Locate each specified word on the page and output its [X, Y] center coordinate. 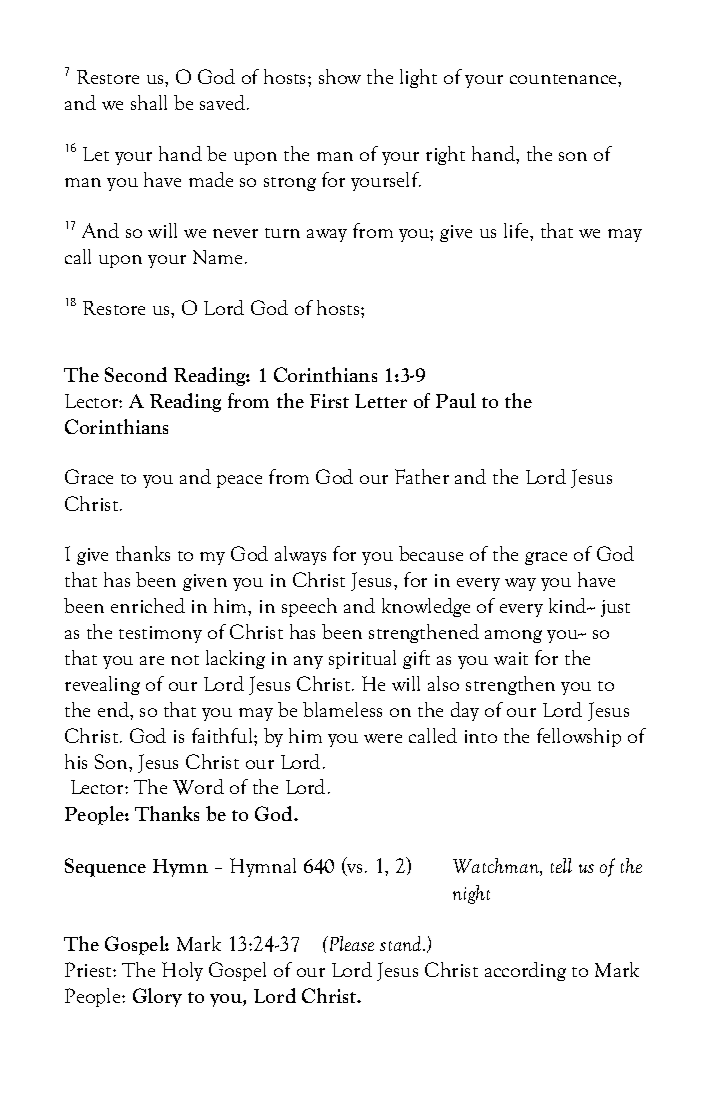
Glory [157, 997]
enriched [148, 605]
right [445, 155]
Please [350, 943]
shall [149, 102]
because [431, 553]
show [340, 76]
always [300, 555]
